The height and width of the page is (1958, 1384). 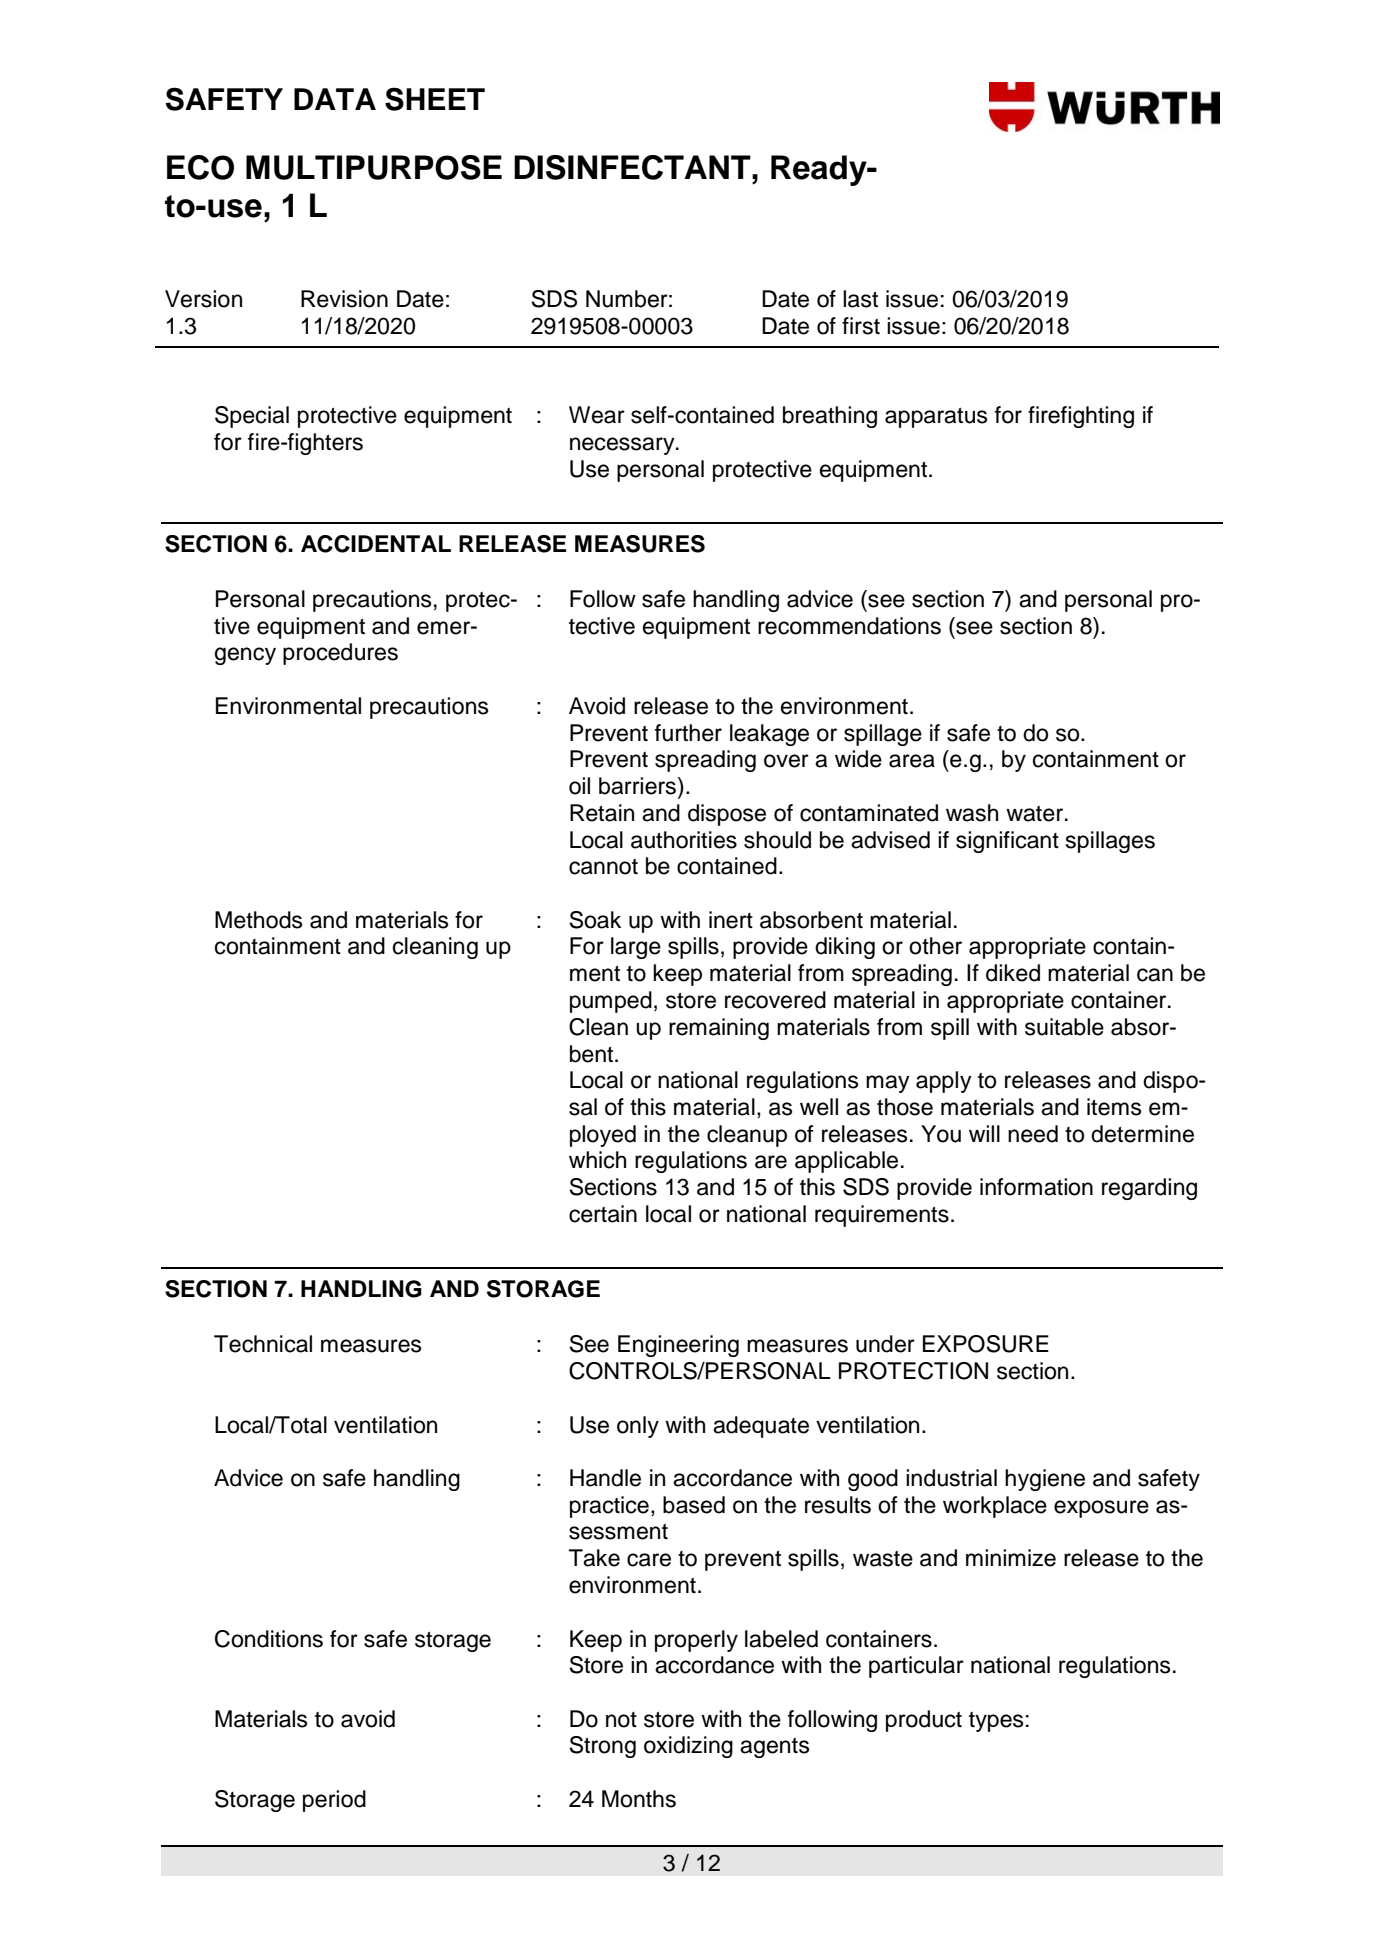 What do you see at coordinates (335, 99) in the page?
I see `DATA` at bounding box center [335, 99].
